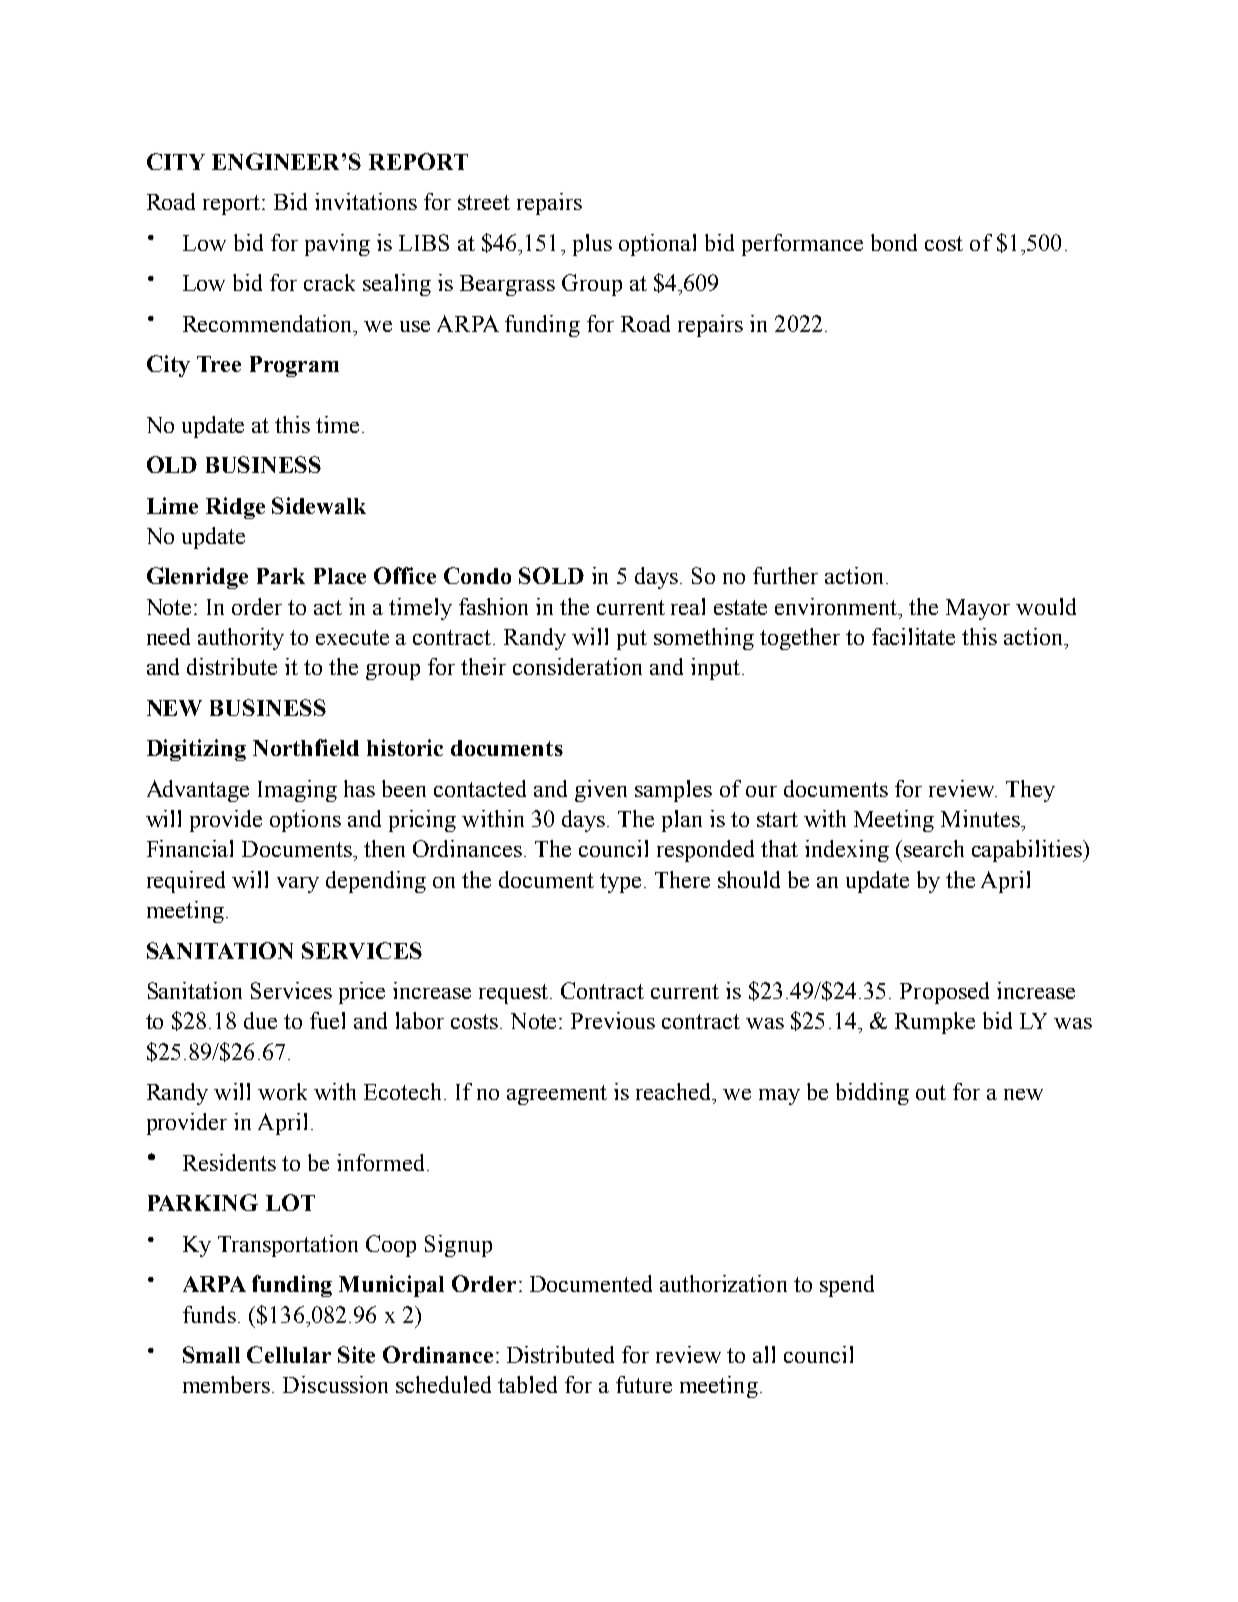 The height and width of the page is (1602, 1238). Describe the element at coordinates (601, 791) in the page. I see `given` at that location.
